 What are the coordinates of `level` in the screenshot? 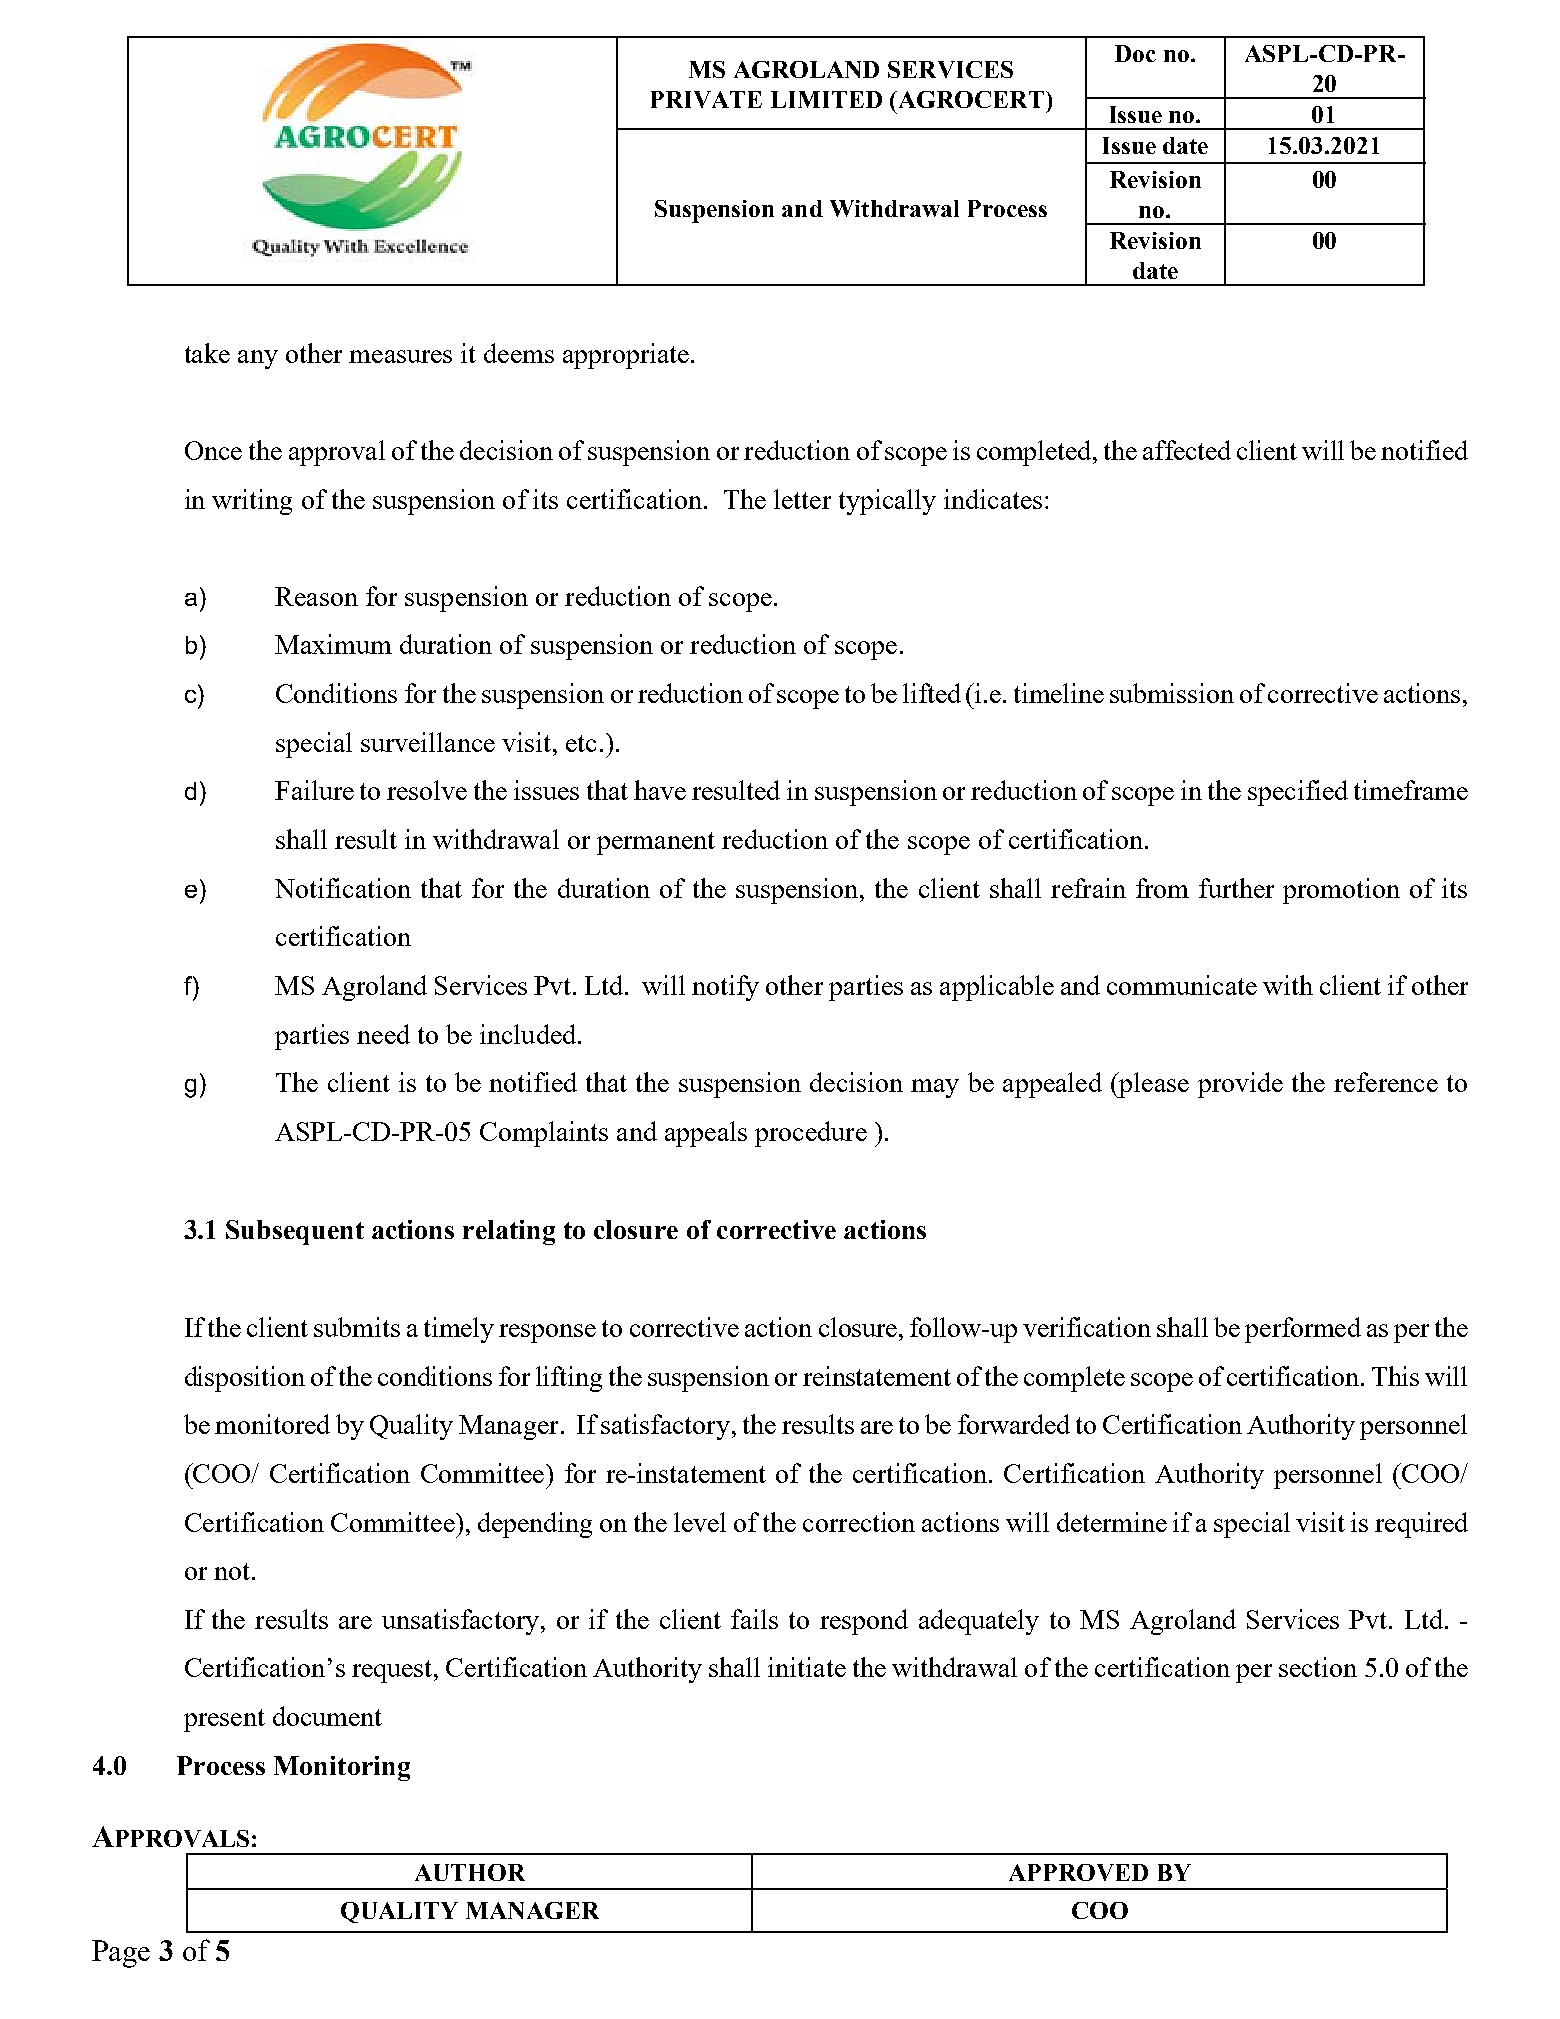 It's located at (700, 1522).
